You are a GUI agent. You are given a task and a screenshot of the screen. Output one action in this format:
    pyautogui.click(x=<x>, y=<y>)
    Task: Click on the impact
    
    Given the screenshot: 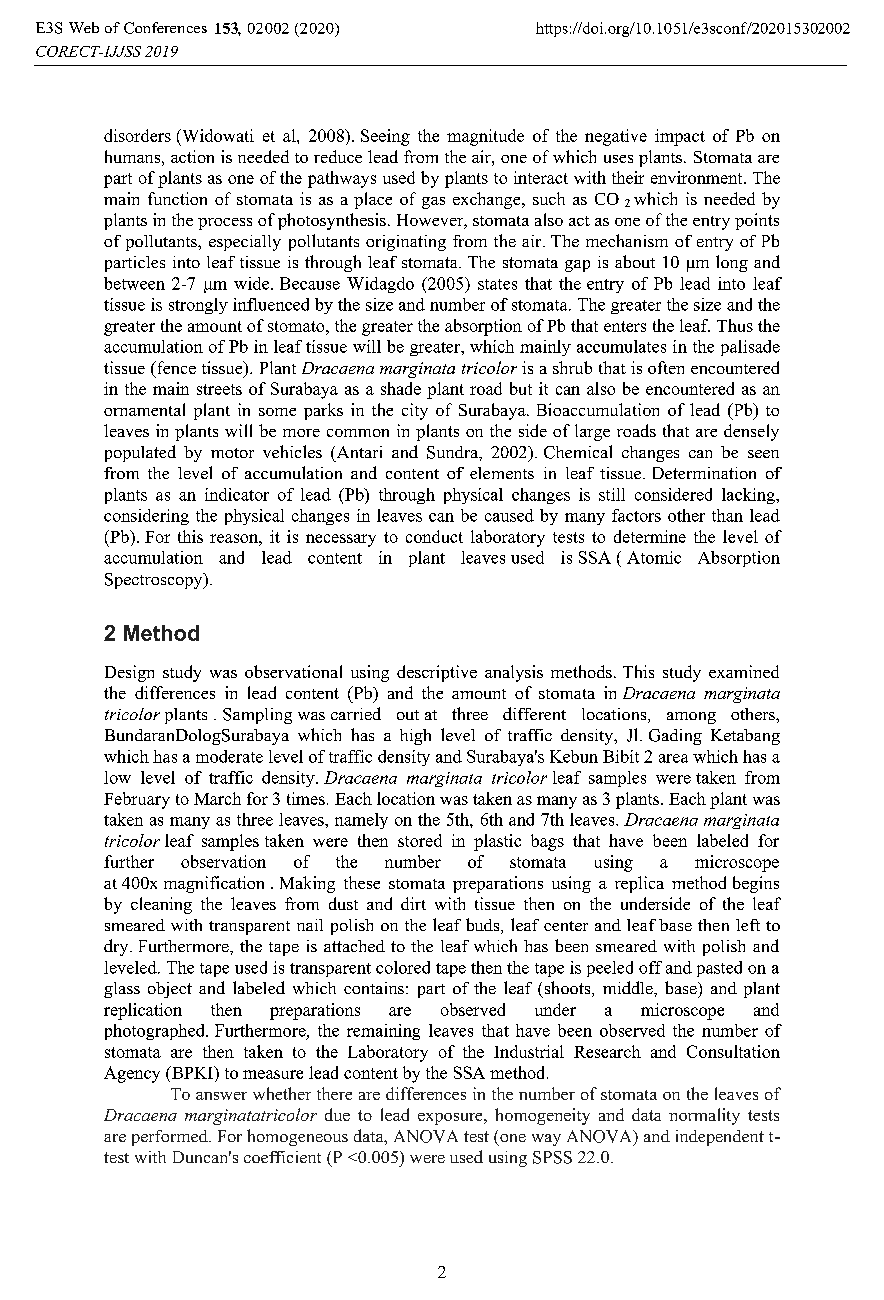 What is the action you would take?
    pyautogui.click(x=680, y=137)
